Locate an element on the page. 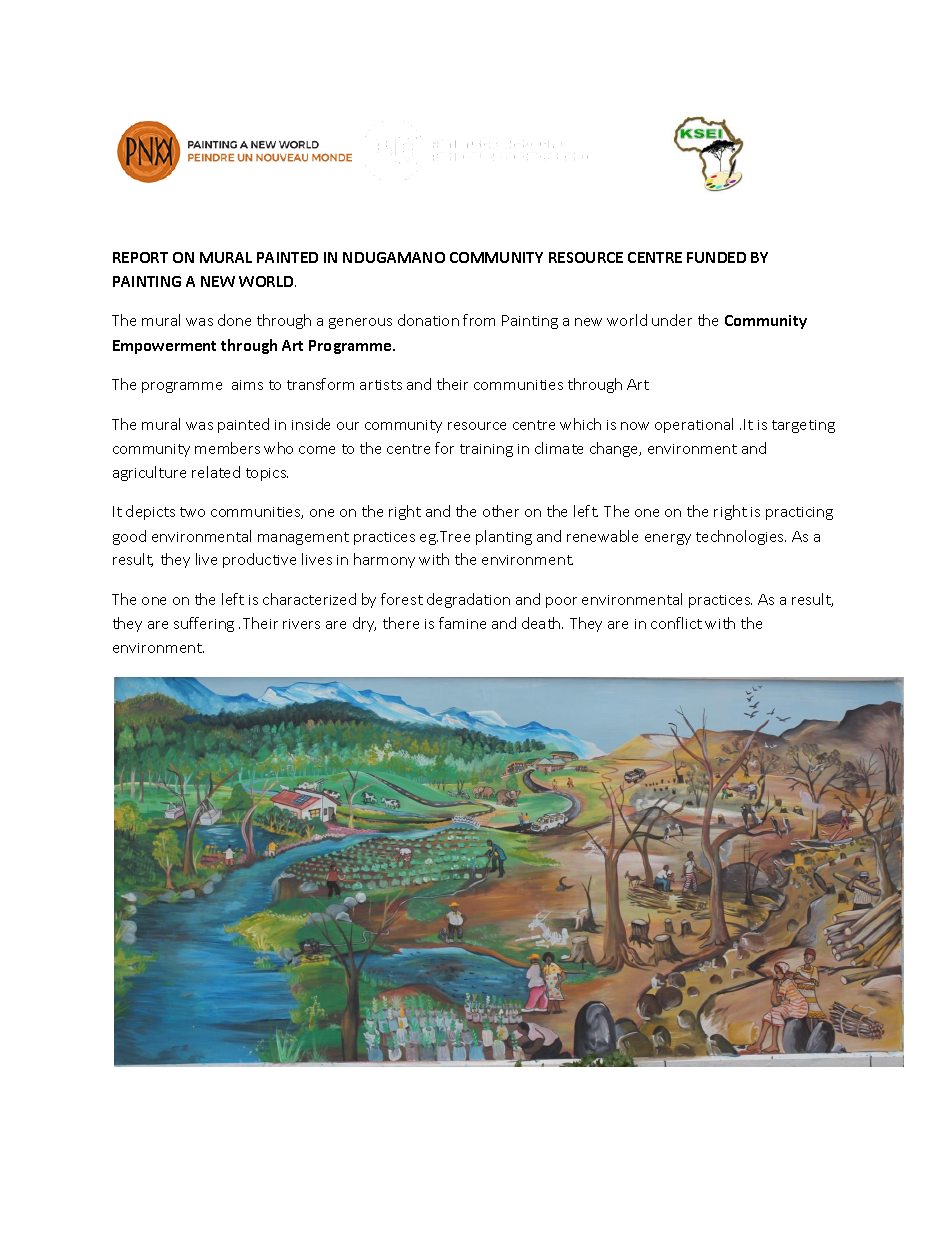 The height and width of the document is (1233, 952). FUNDED is located at coordinates (716, 257).
